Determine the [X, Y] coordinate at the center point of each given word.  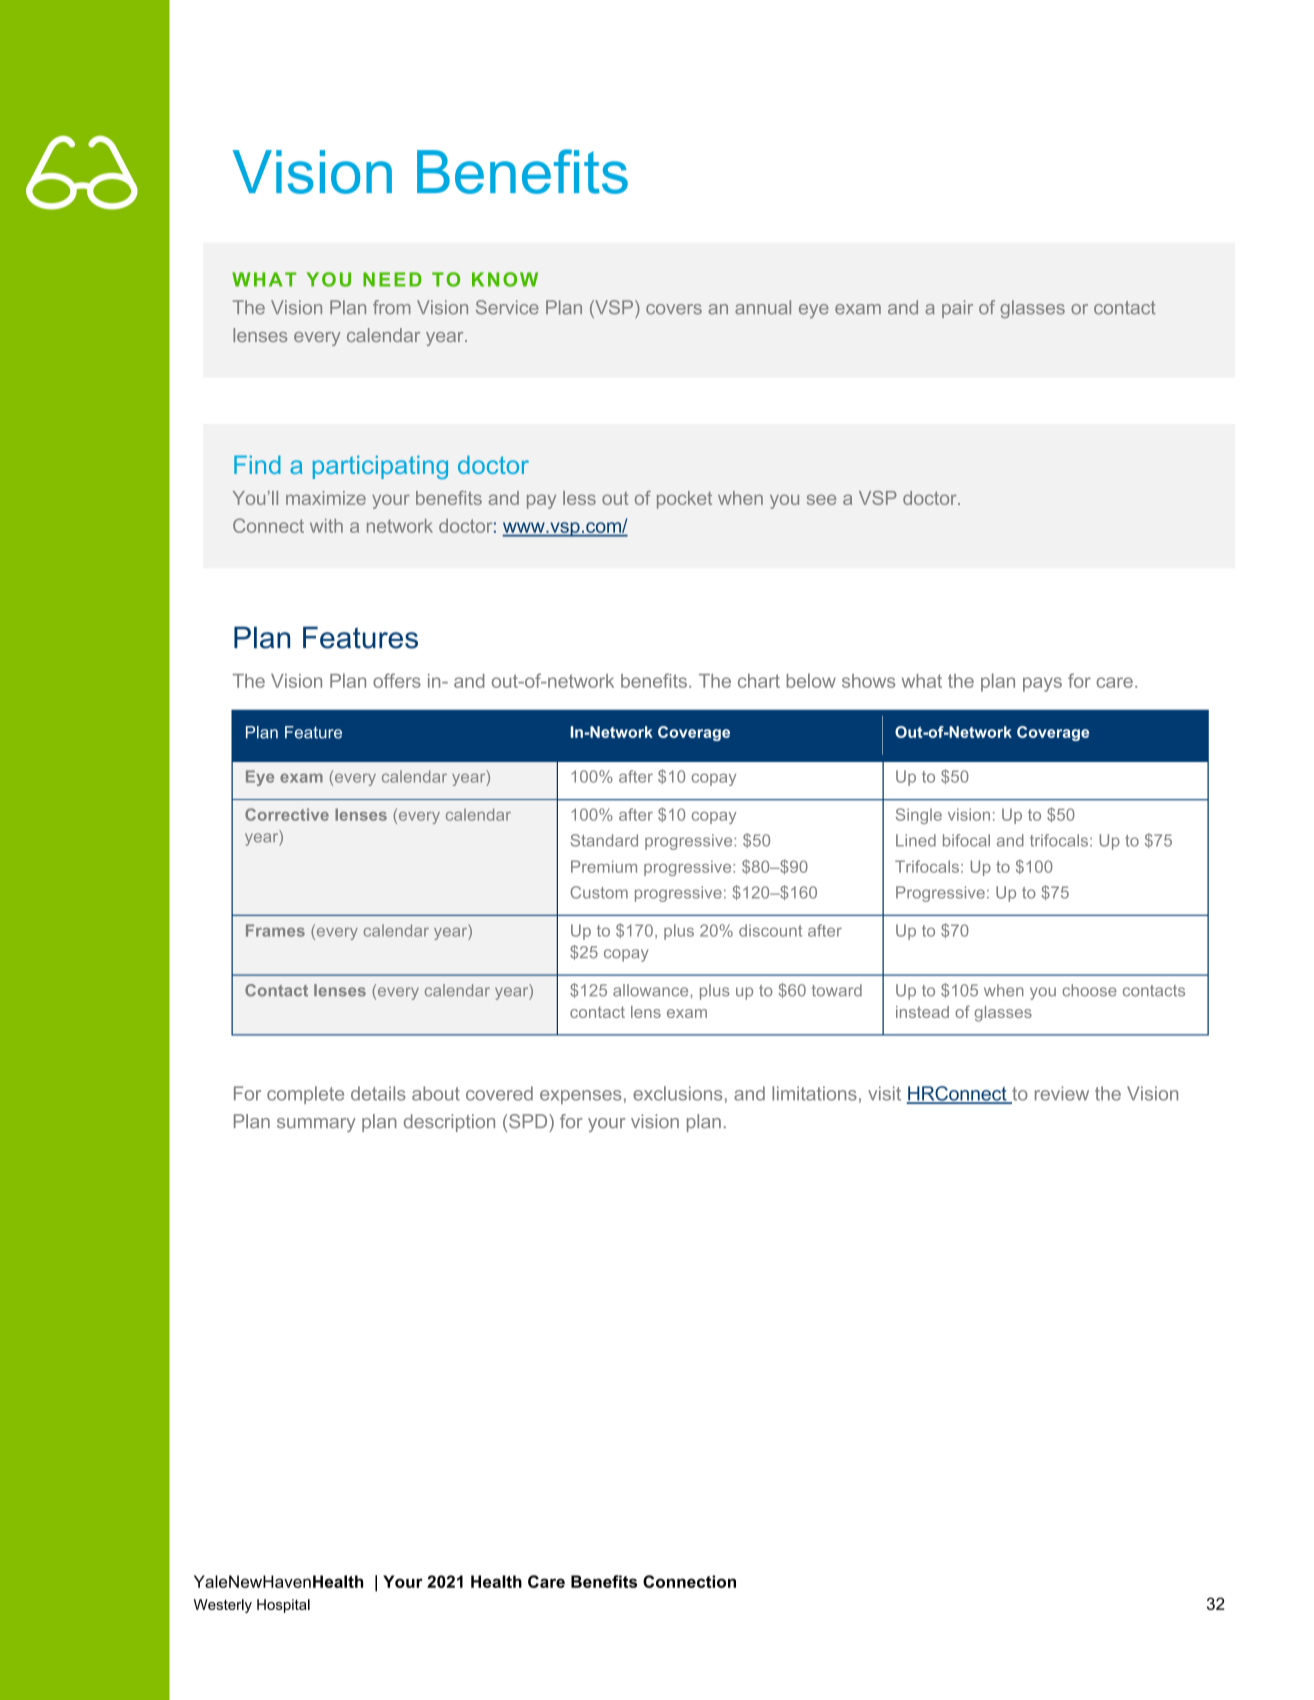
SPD [529, 1121]
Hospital [283, 1606]
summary [316, 1125]
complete [305, 1095]
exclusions [677, 1093]
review [1062, 1093]
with [326, 526]
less [579, 498]
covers [674, 309]
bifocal [966, 840]
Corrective [287, 814]
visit [884, 1093]
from [392, 307]
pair [957, 309]
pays [1042, 684]
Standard [604, 840]
